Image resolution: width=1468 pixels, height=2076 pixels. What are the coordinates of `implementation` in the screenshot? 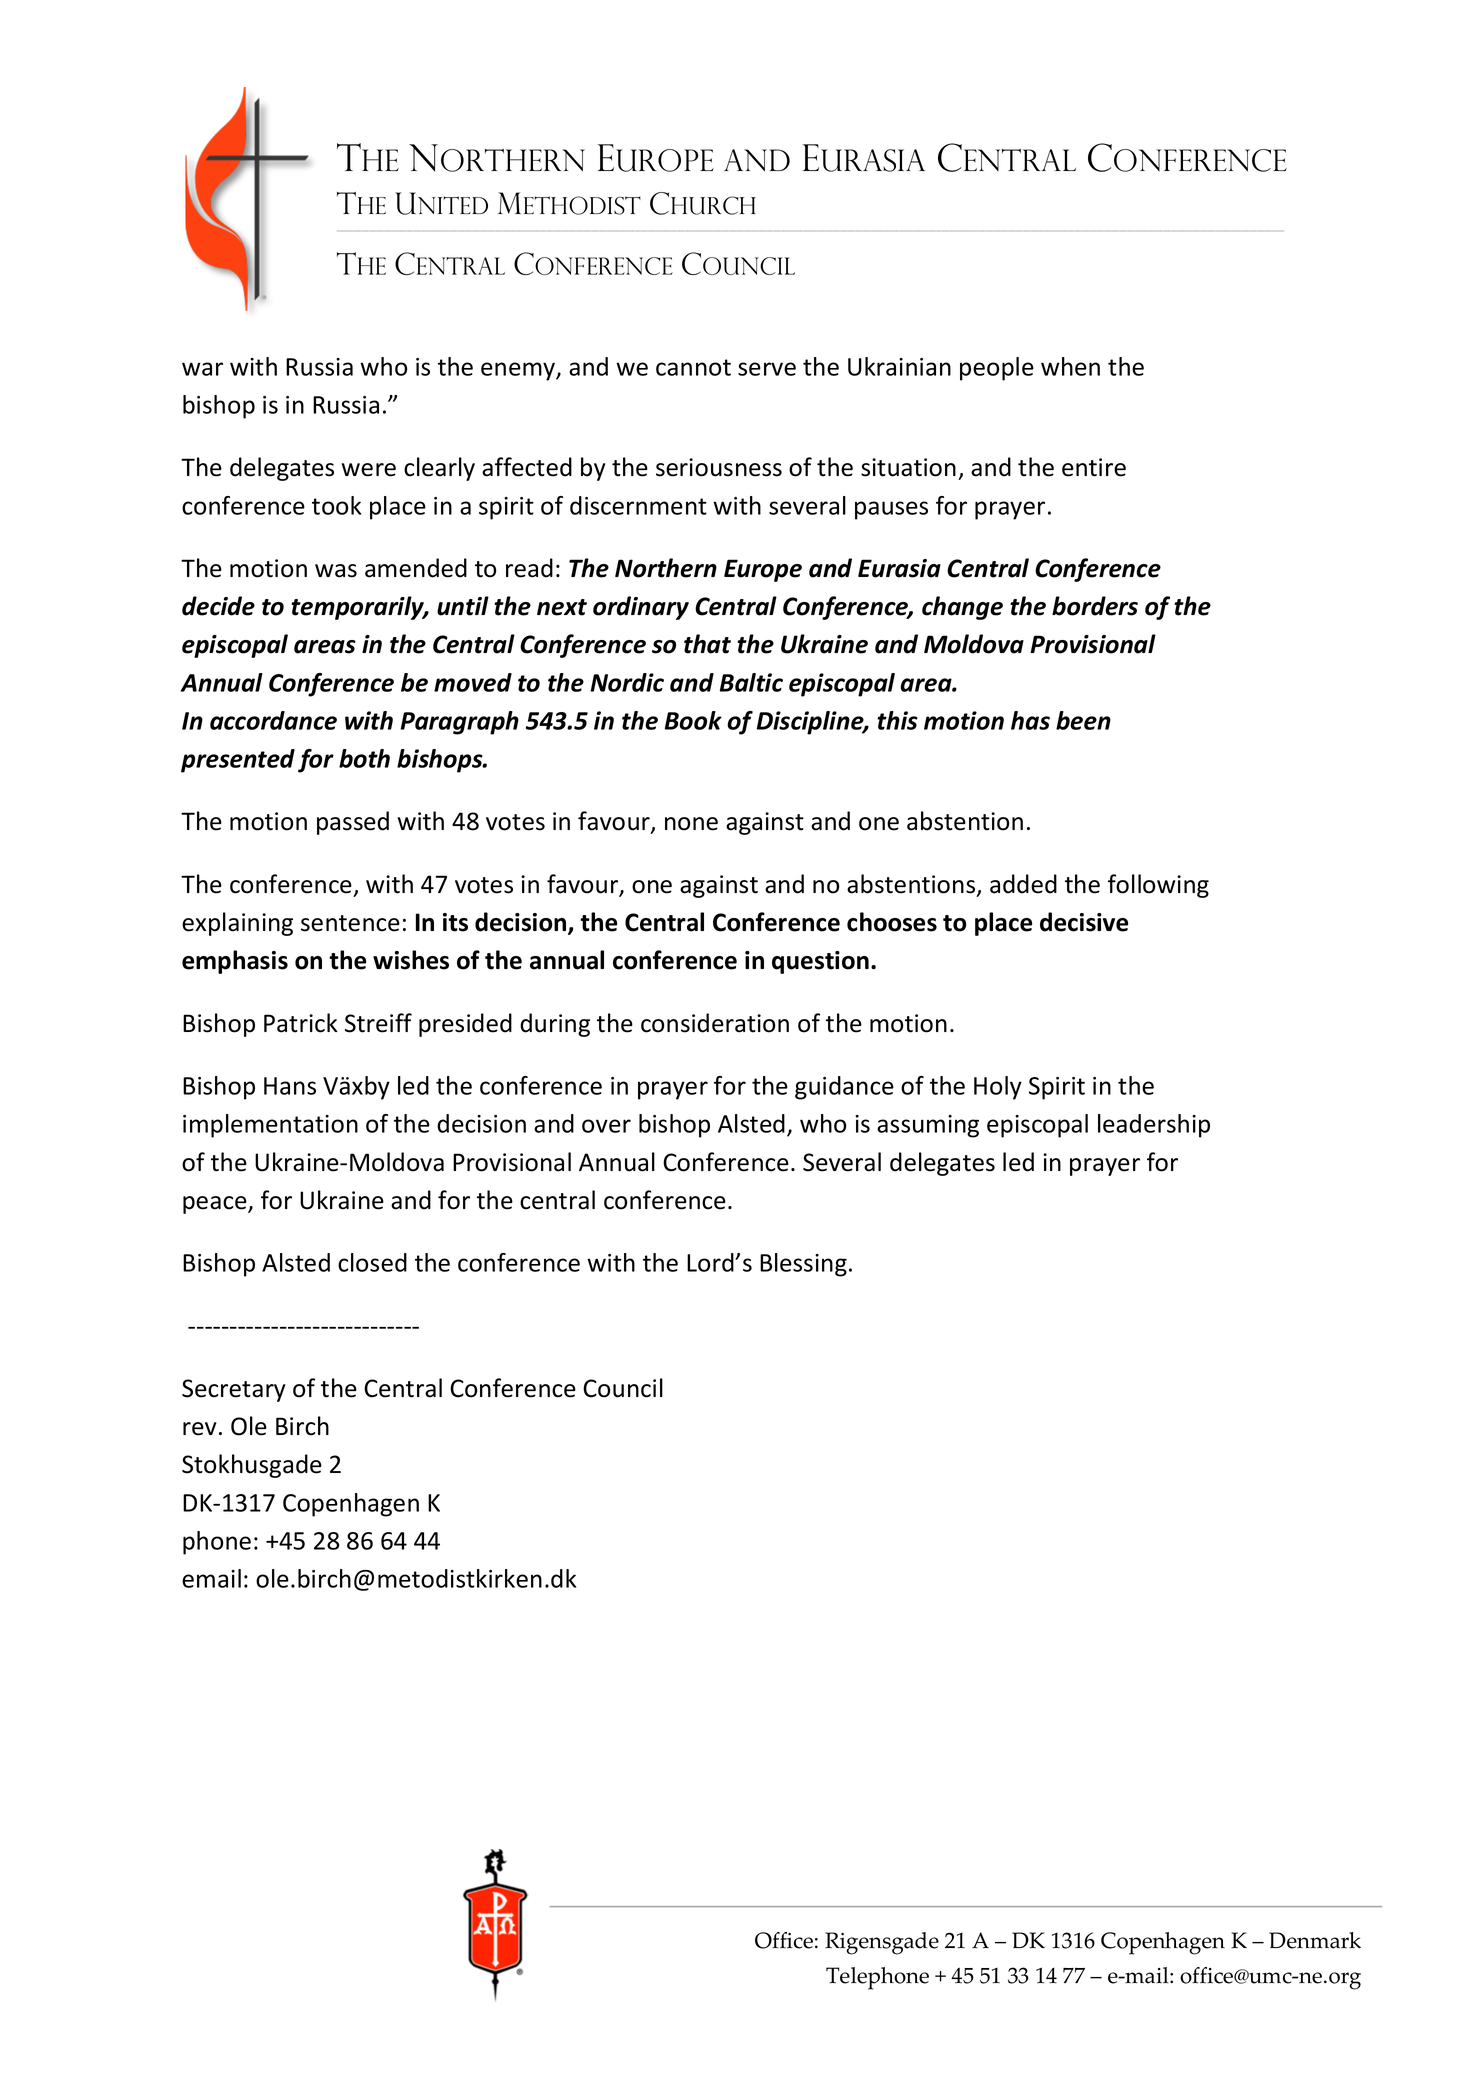 It's located at (270, 1126).
